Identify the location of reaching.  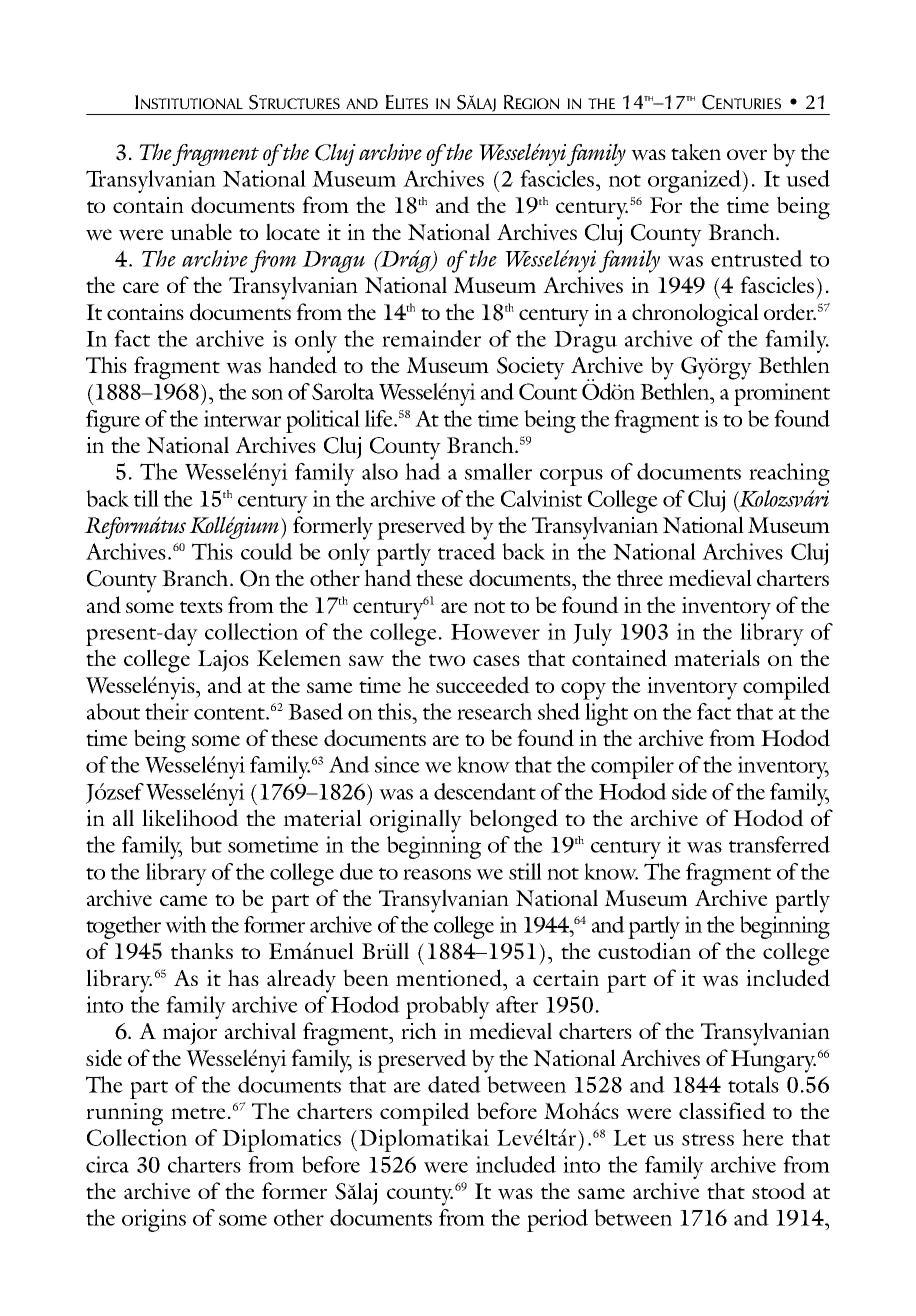
(789, 474).
